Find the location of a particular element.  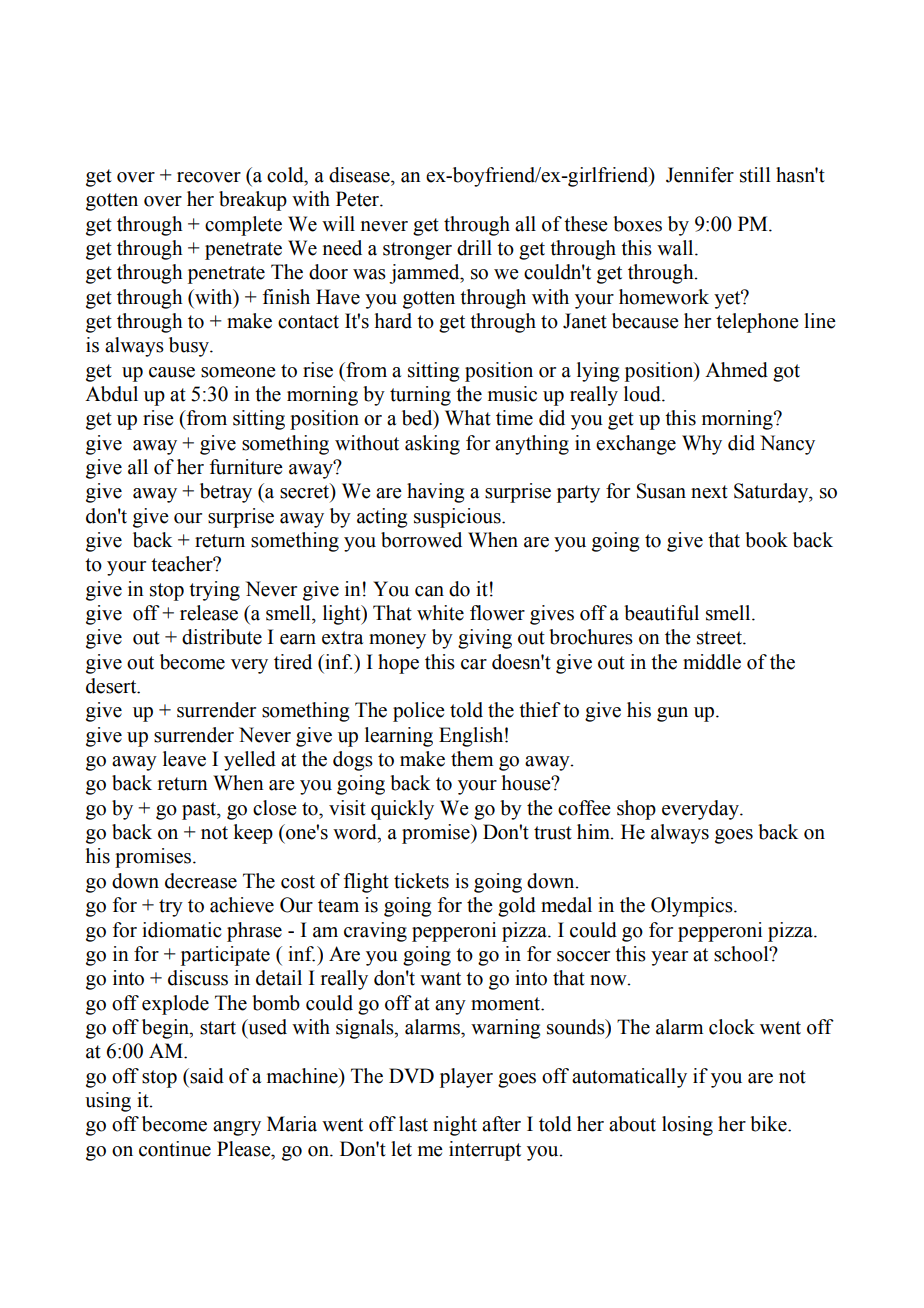

complete is located at coordinates (243, 226).
